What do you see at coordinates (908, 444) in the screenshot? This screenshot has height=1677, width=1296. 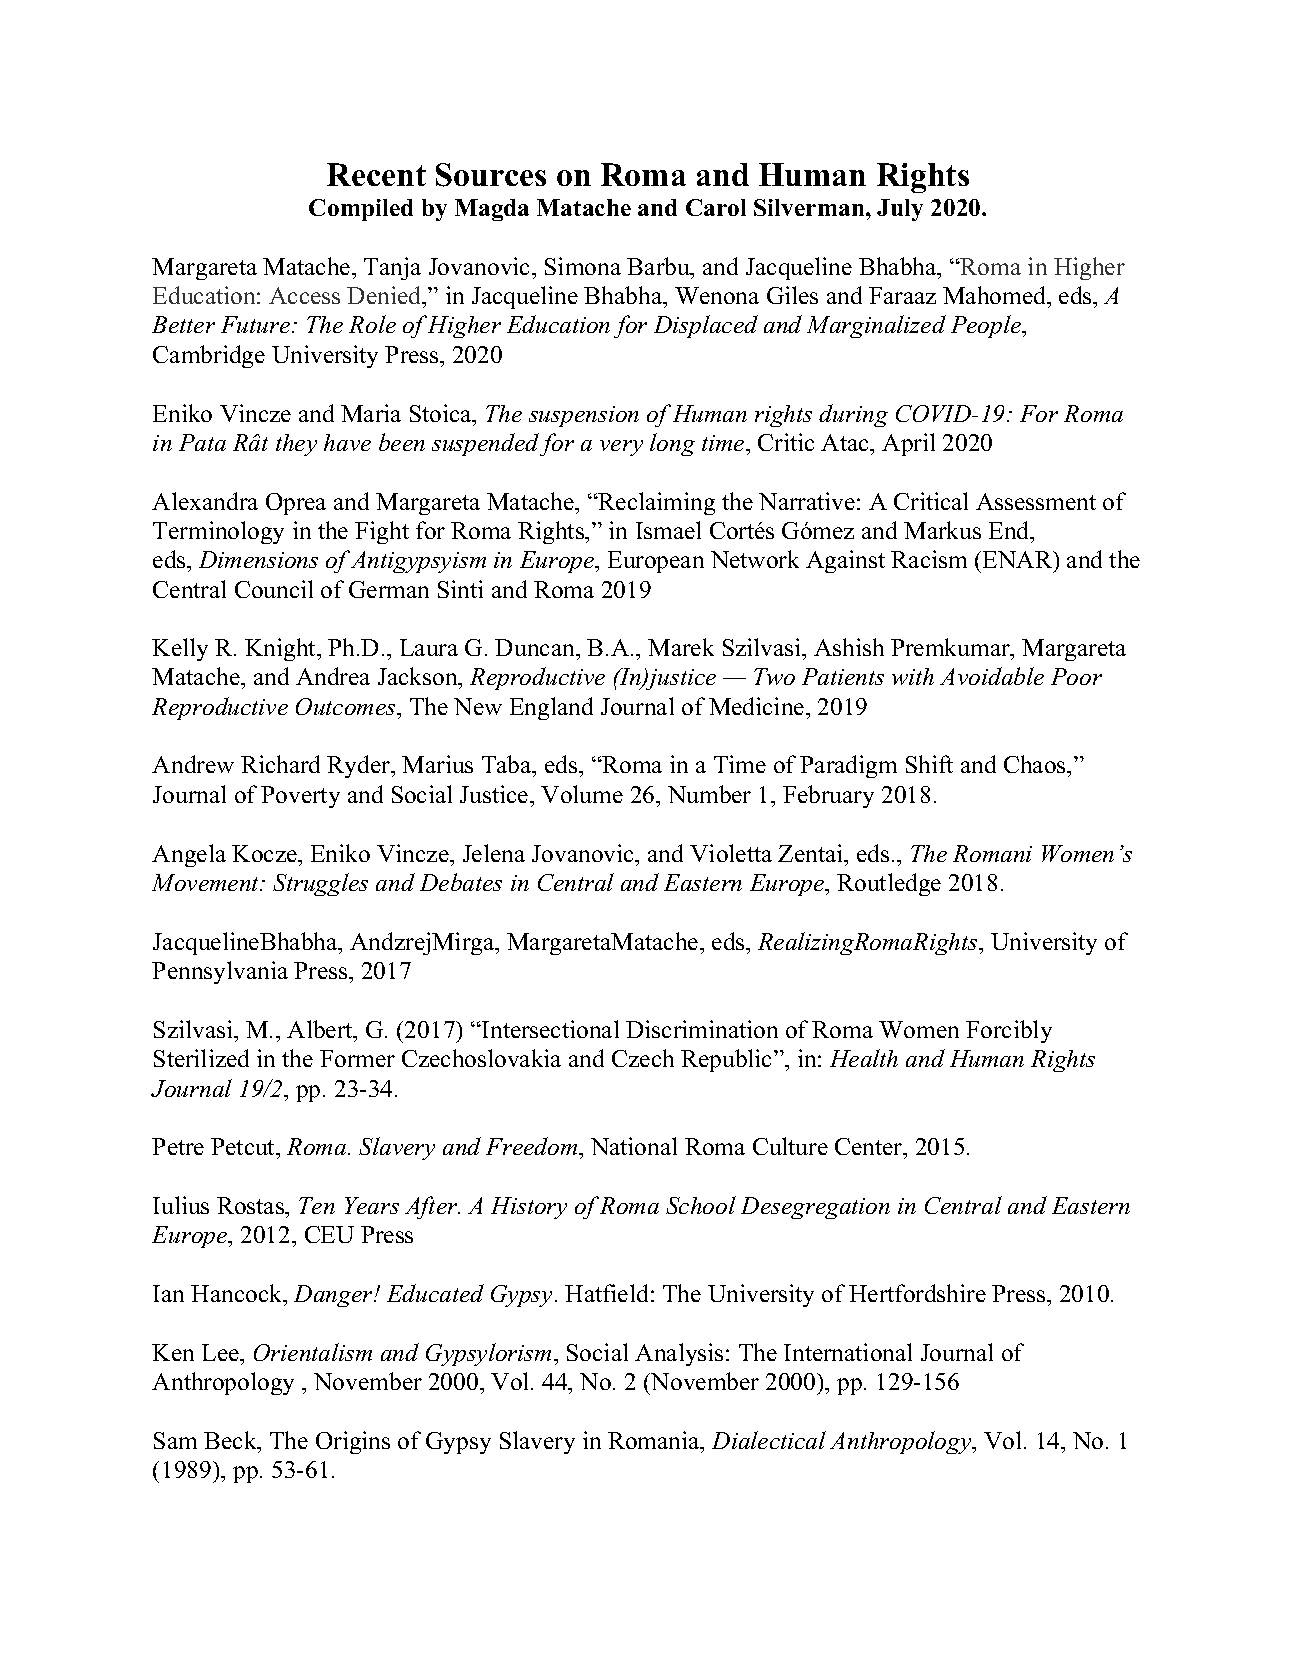 I see `April` at bounding box center [908, 444].
